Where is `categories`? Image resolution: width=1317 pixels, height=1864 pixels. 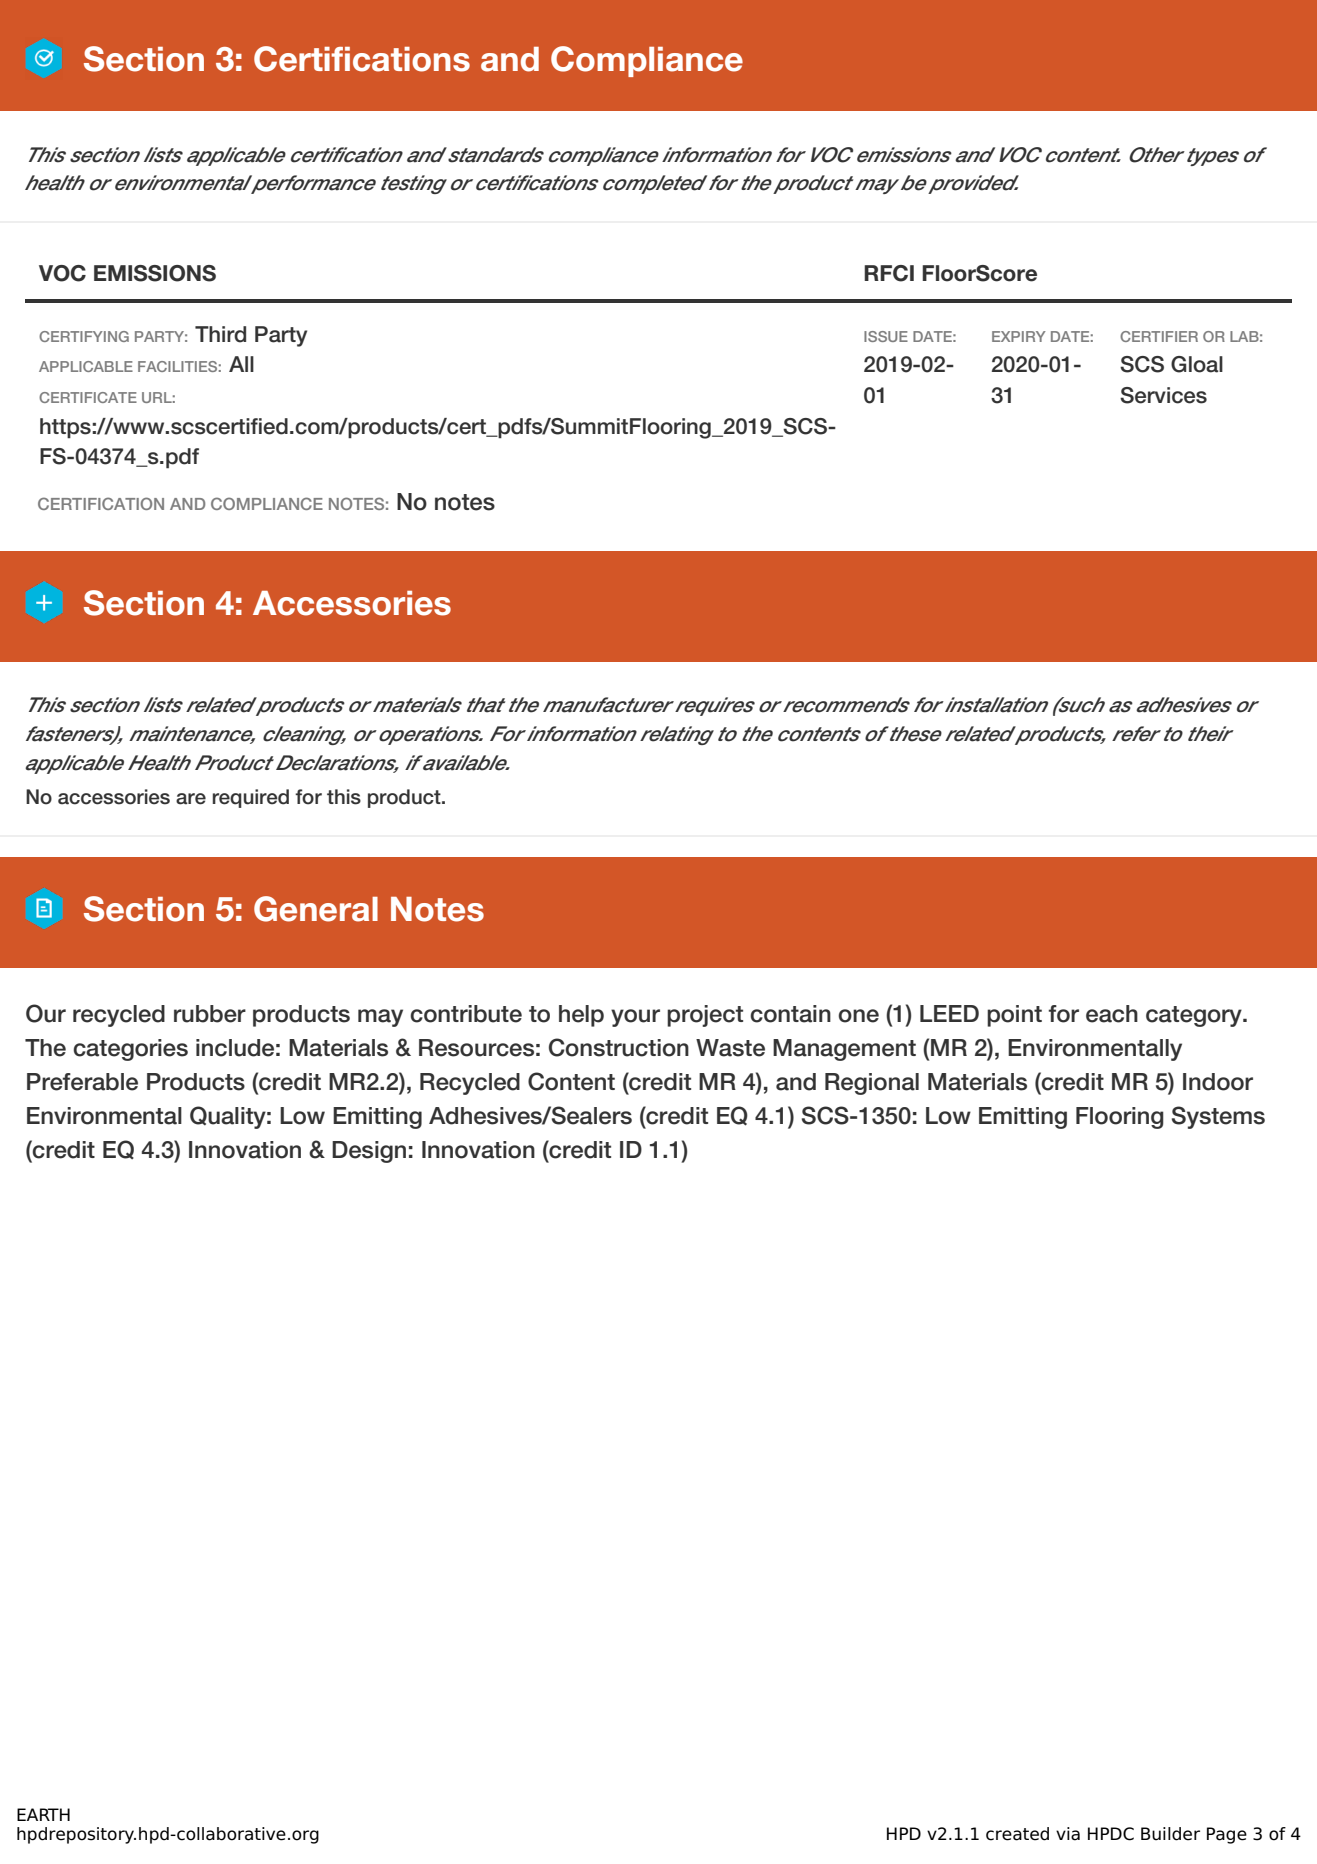 categories is located at coordinates (130, 1050).
